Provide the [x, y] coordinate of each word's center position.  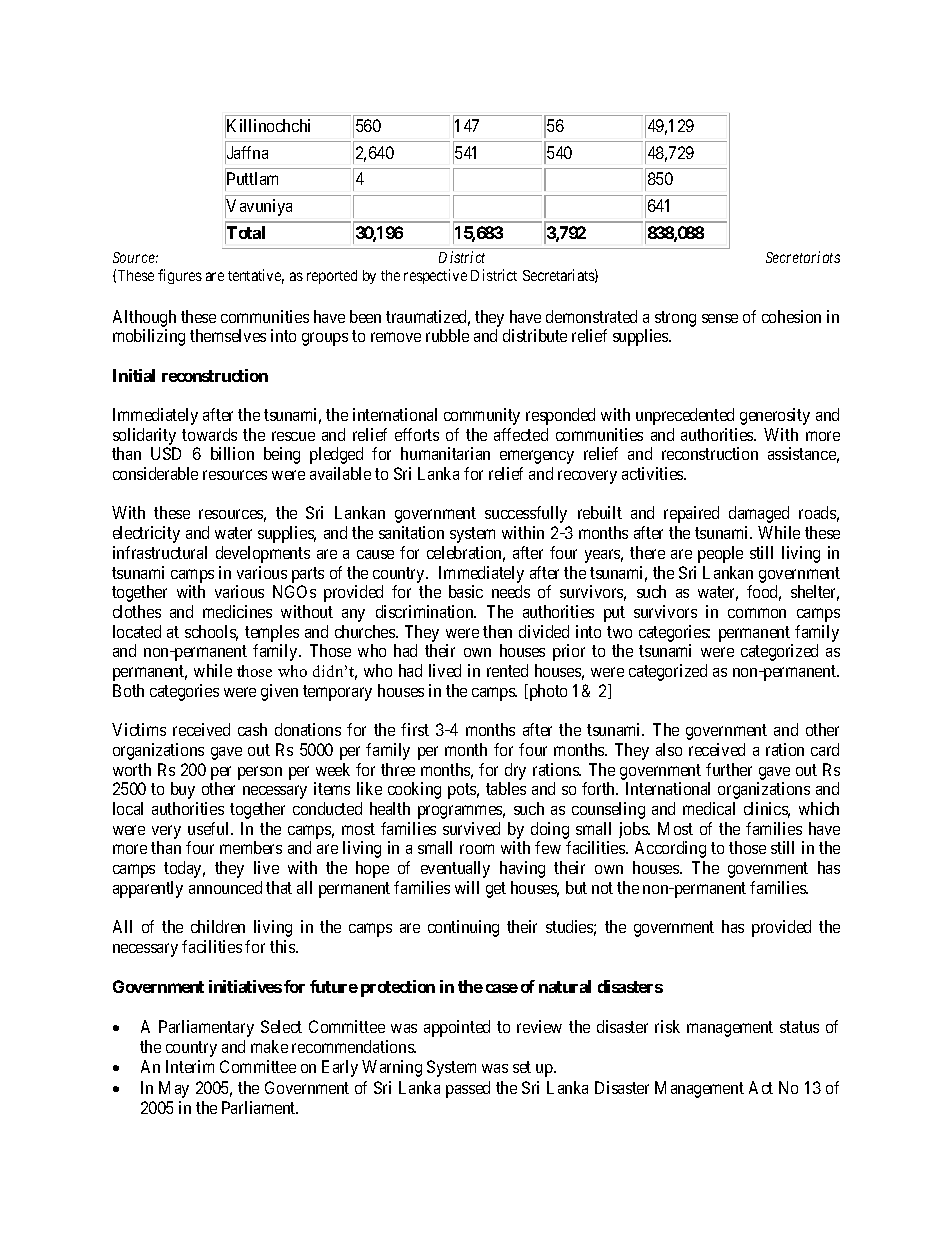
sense [720, 318]
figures [180, 276]
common [757, 613]
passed [468, 1089]
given [279, 692]
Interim [190, 1066]
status [799, 1027]
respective [435, 276]
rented [507, 670]
